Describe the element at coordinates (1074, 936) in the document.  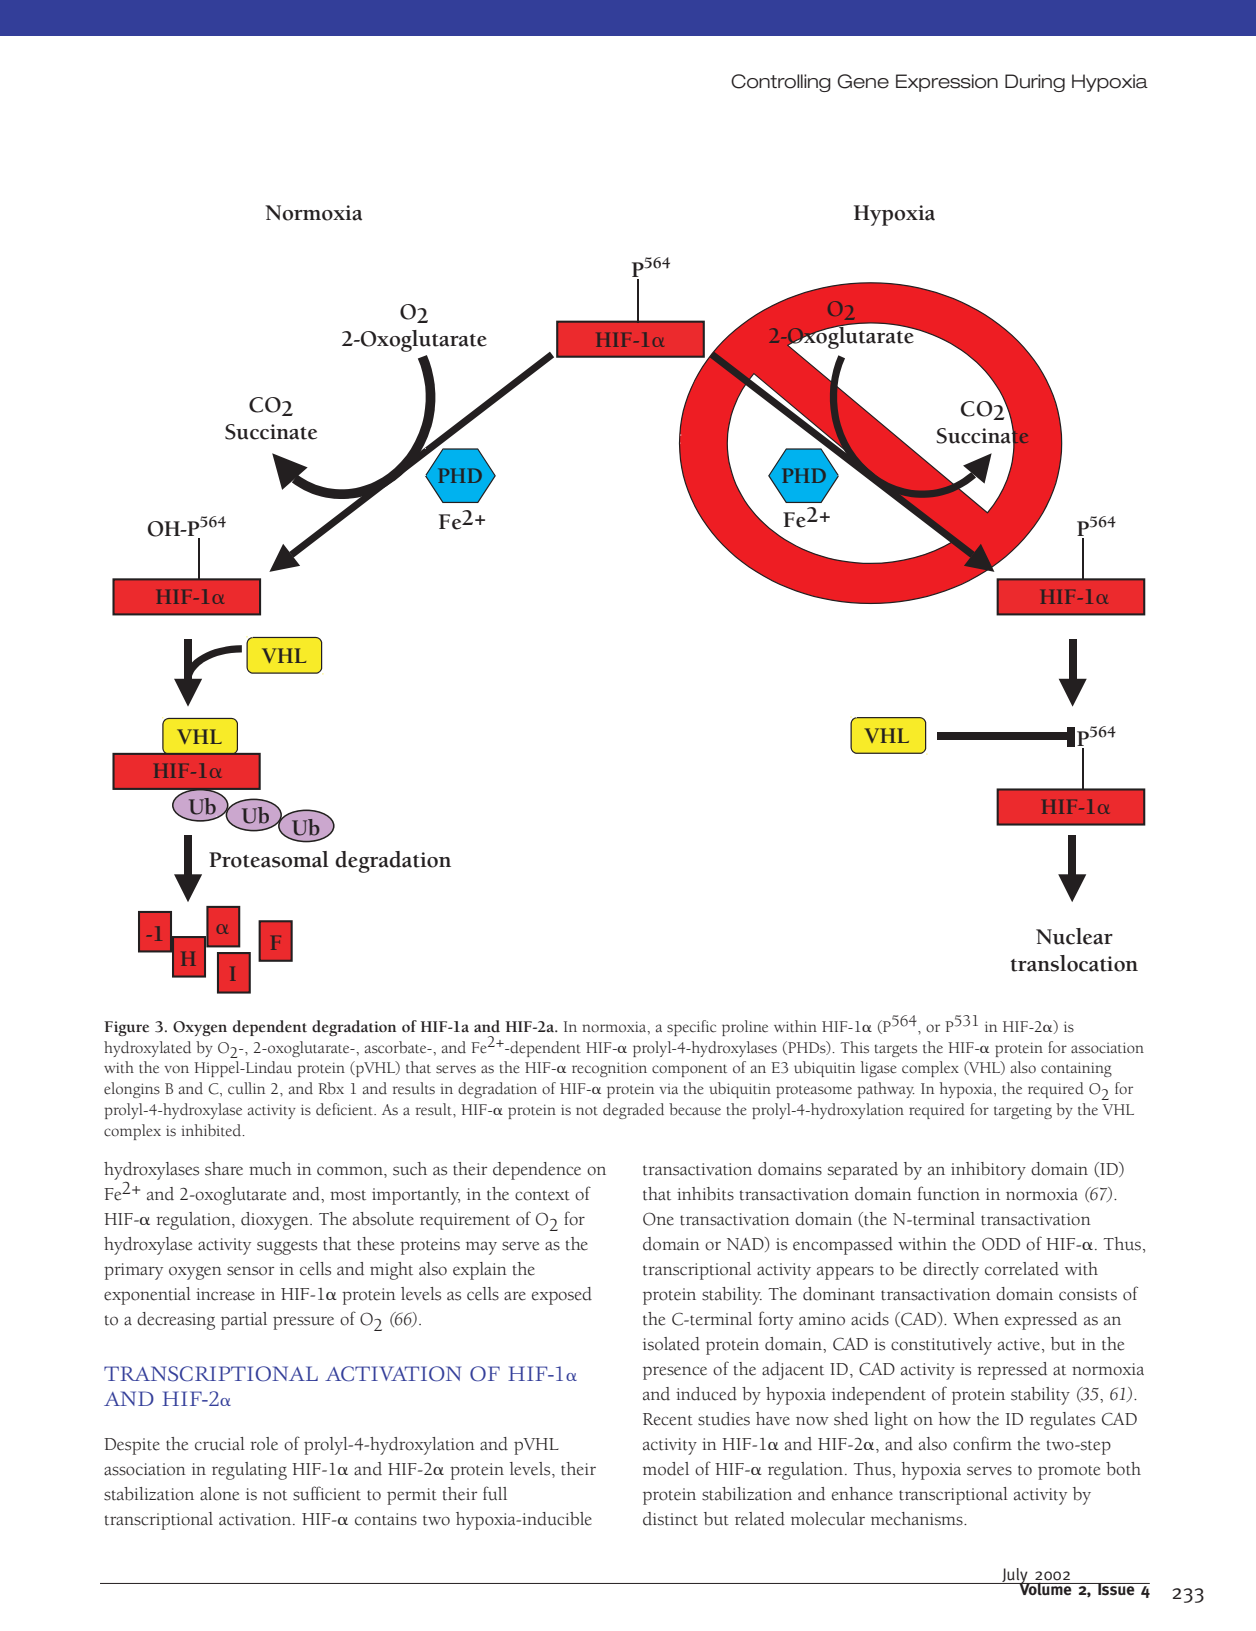
I see `Nuclear` at that location.
